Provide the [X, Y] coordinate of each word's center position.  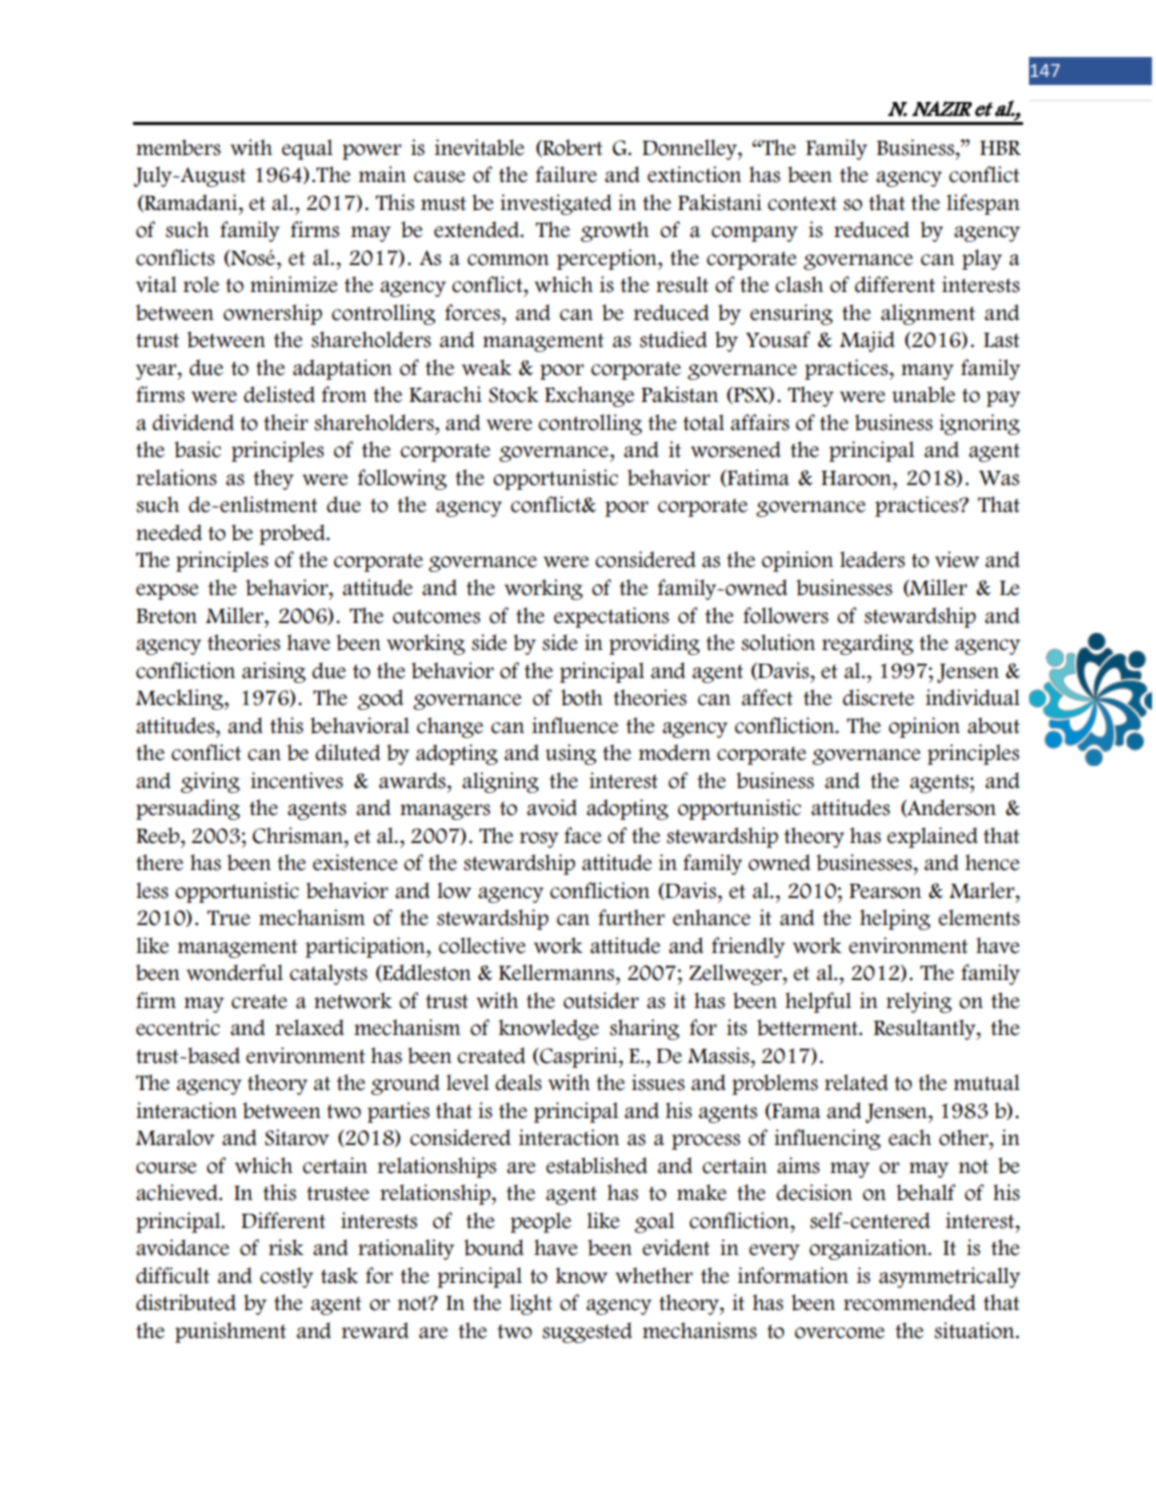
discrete [878, 697]
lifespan [983, 204]
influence [575, 725]
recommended [910, 1302]
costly [286, 1277]
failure [566, 174]
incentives [297, 780]
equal [307, 149]
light [531, 1304]
